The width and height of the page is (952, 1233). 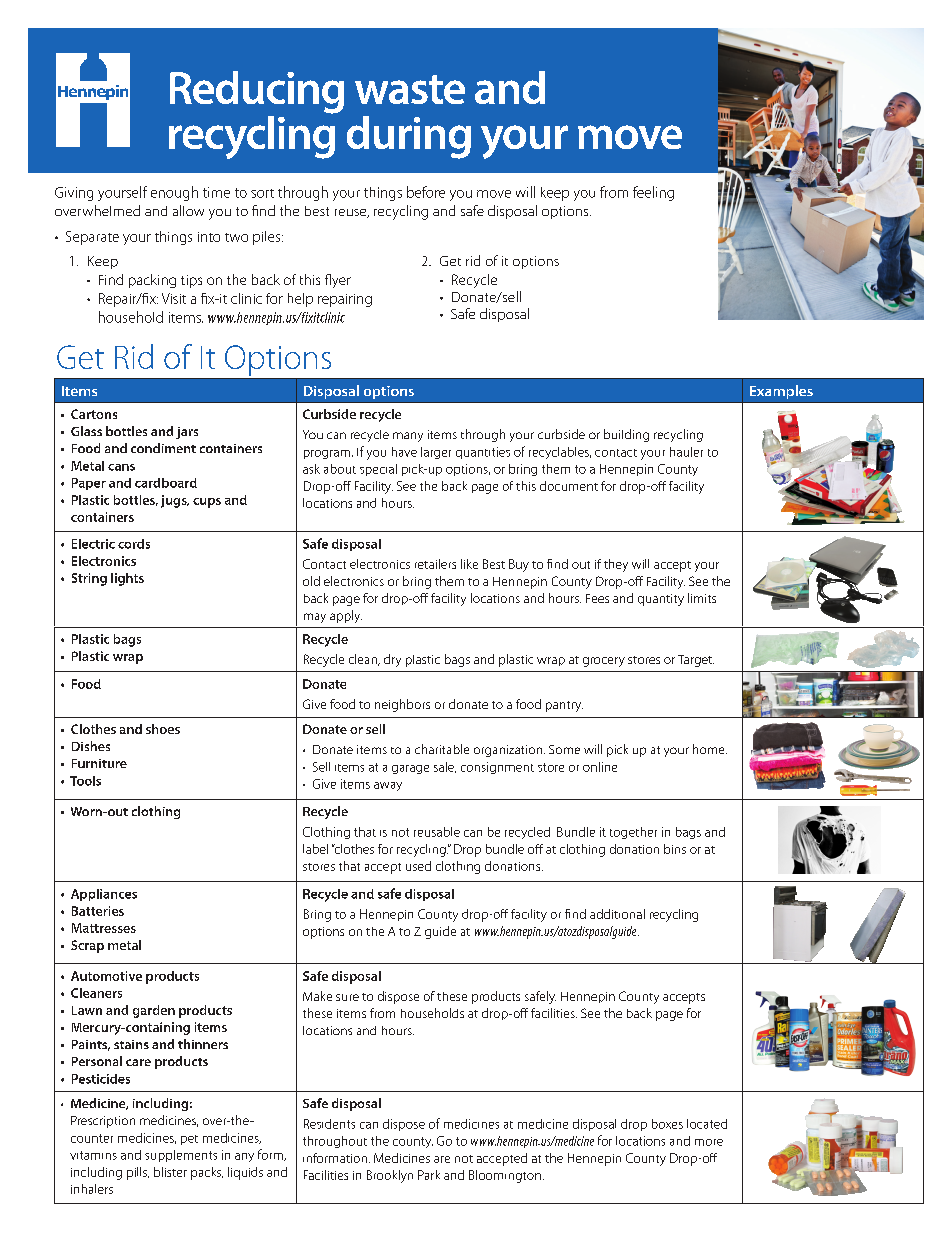 I want to click on Brooklyn, so click(x=390, y=1176).
